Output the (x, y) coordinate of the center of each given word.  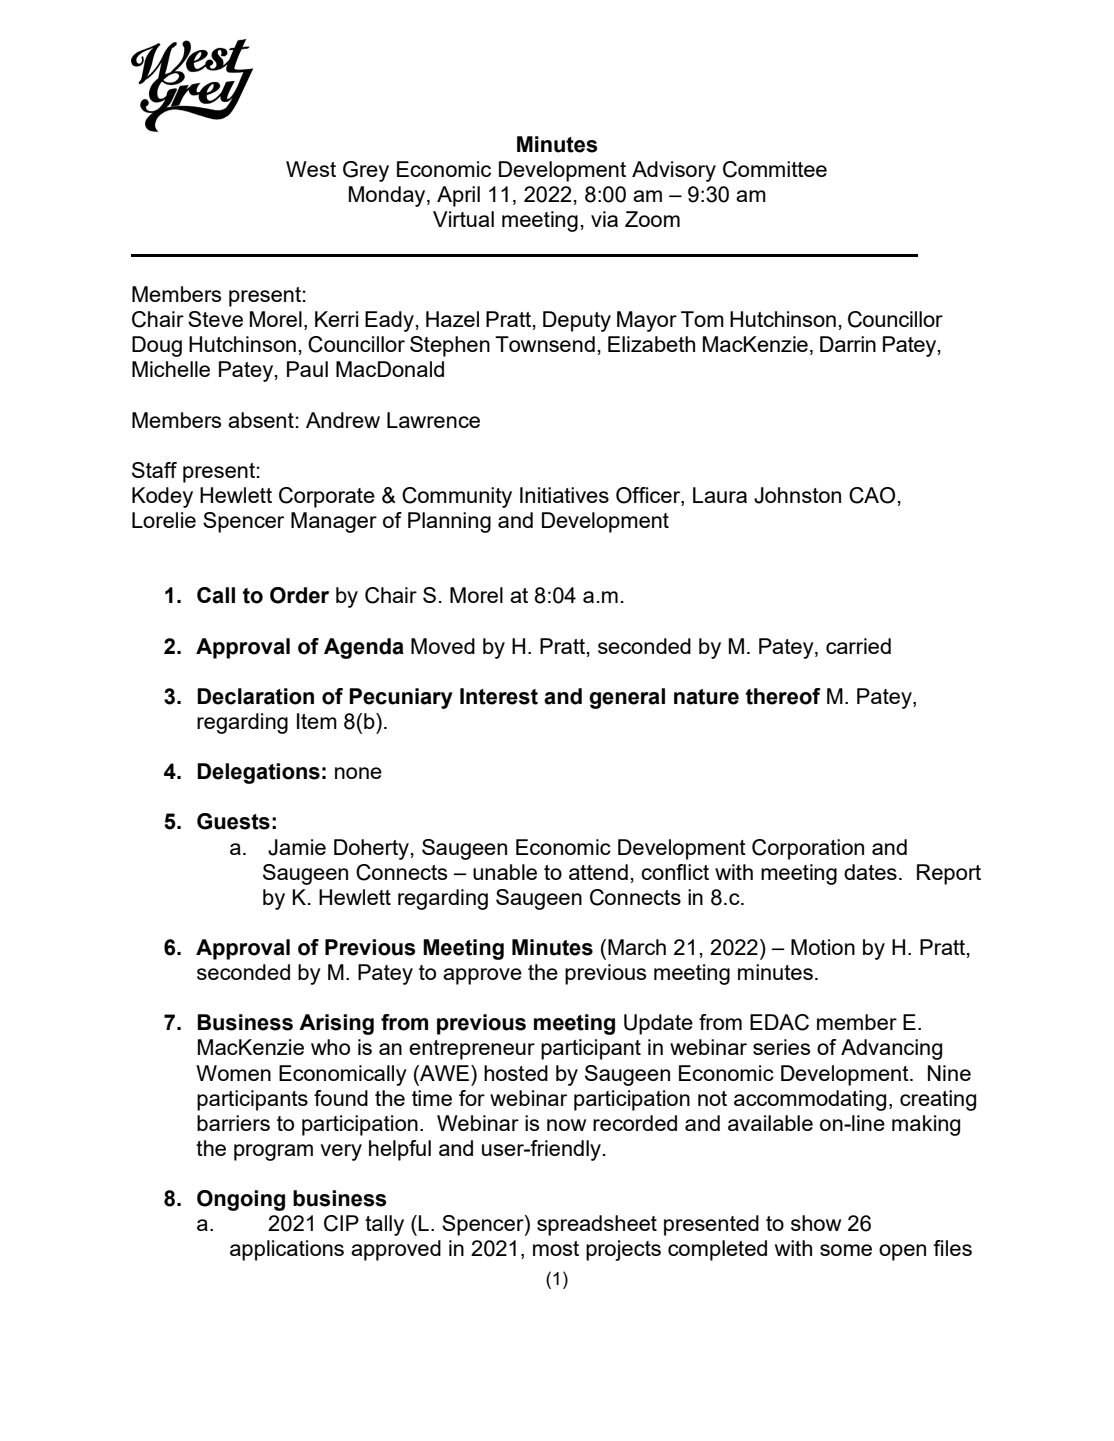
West (311, 169)
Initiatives (564, 495)
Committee (775, 169)
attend (598, 872)
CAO (872, 495)
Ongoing (241, 1200)
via (604, 219)
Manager (334, 522)
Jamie (297, 847)
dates (870, 872)
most (556, 1248)
